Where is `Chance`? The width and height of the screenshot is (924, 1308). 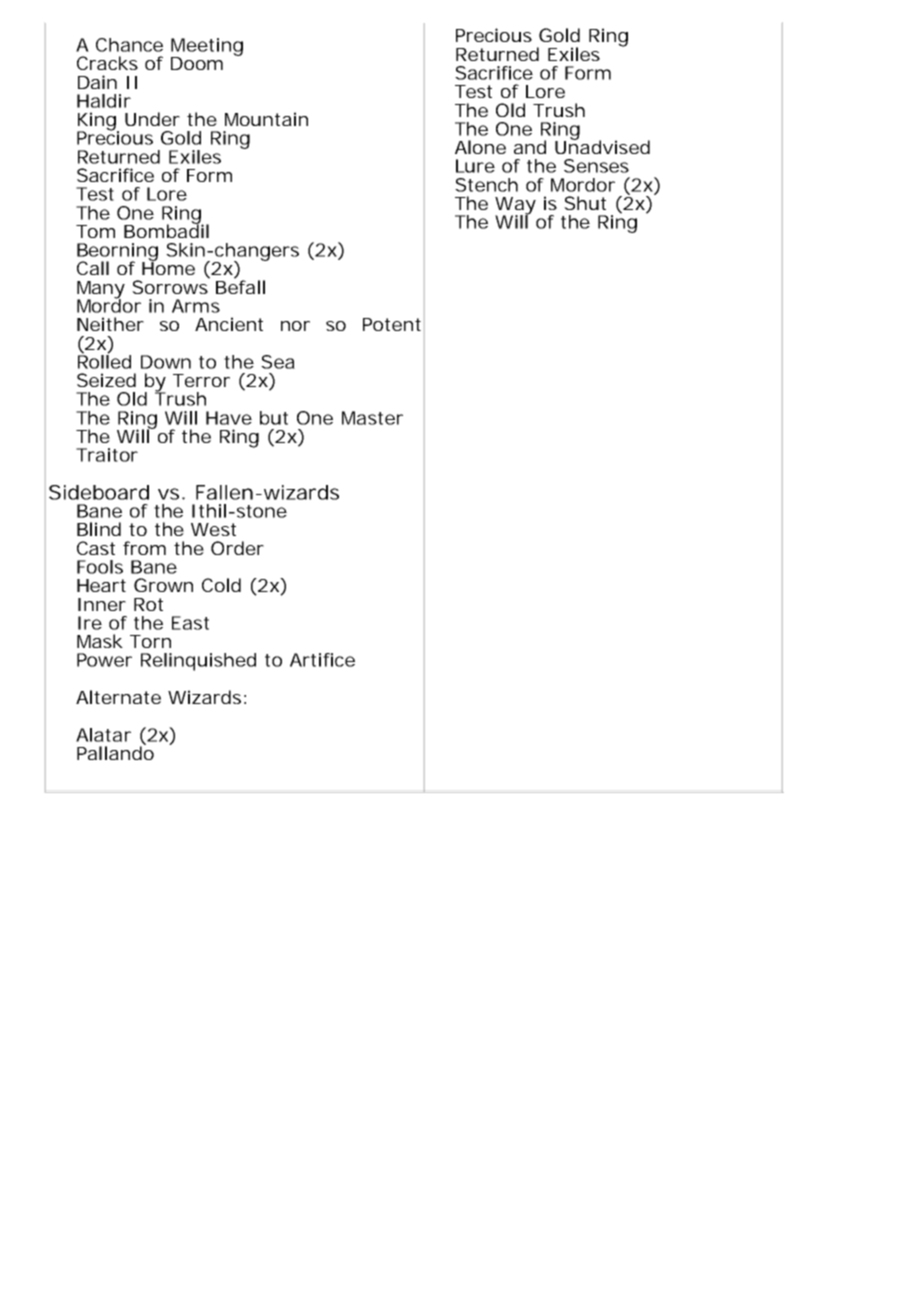
Chance is located at coordinates (129, 45).
